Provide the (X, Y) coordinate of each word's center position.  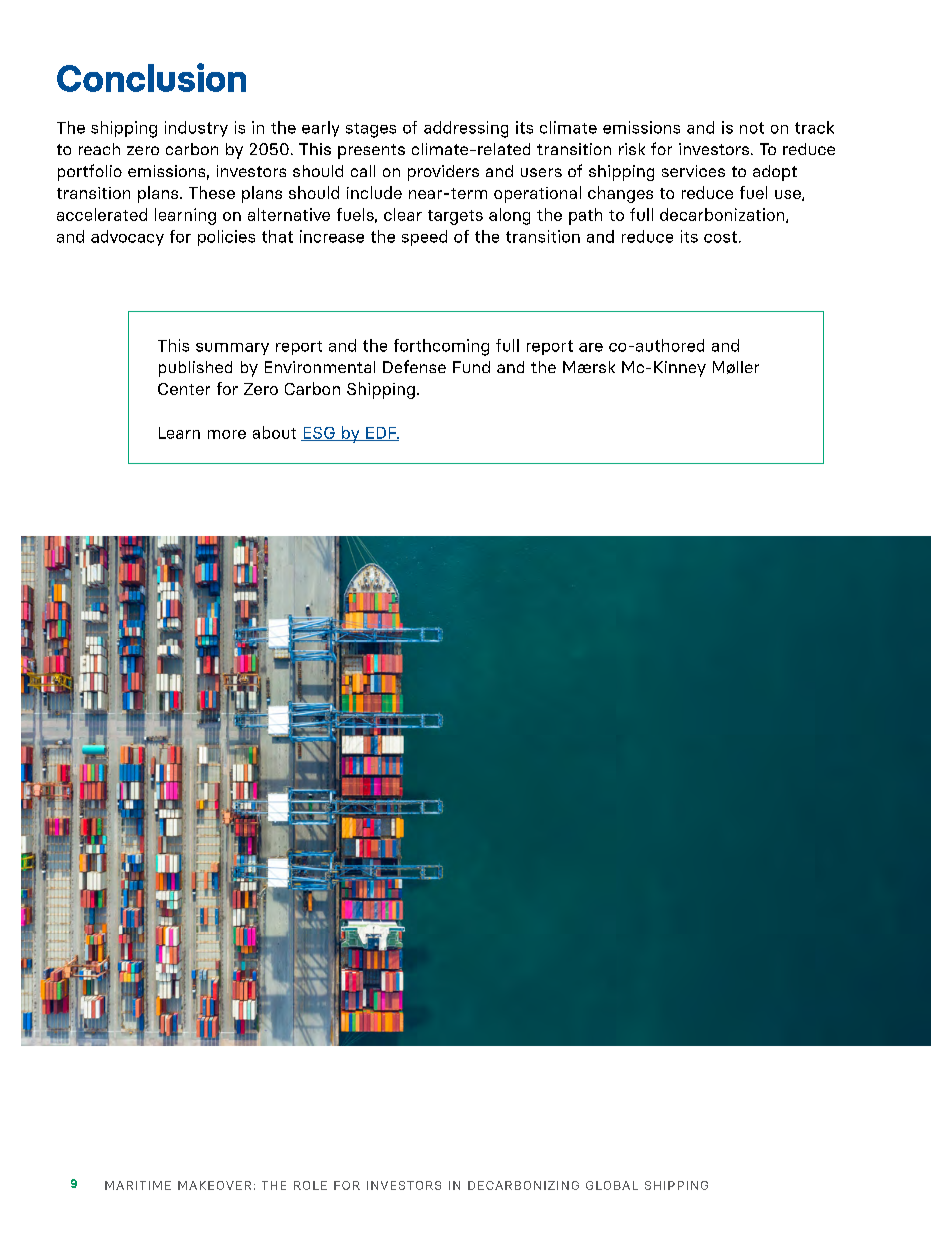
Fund (471, 367)
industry (196, 129)
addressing (466, 129)
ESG (319, 434)
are (591, 347)
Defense (414, 366)
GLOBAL (612, 1185)
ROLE (310, 1185)
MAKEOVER (214, 1185)
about (274, 432)
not (752, 128)
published (195, 369)
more (227, 434)
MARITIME (138, 1185)
